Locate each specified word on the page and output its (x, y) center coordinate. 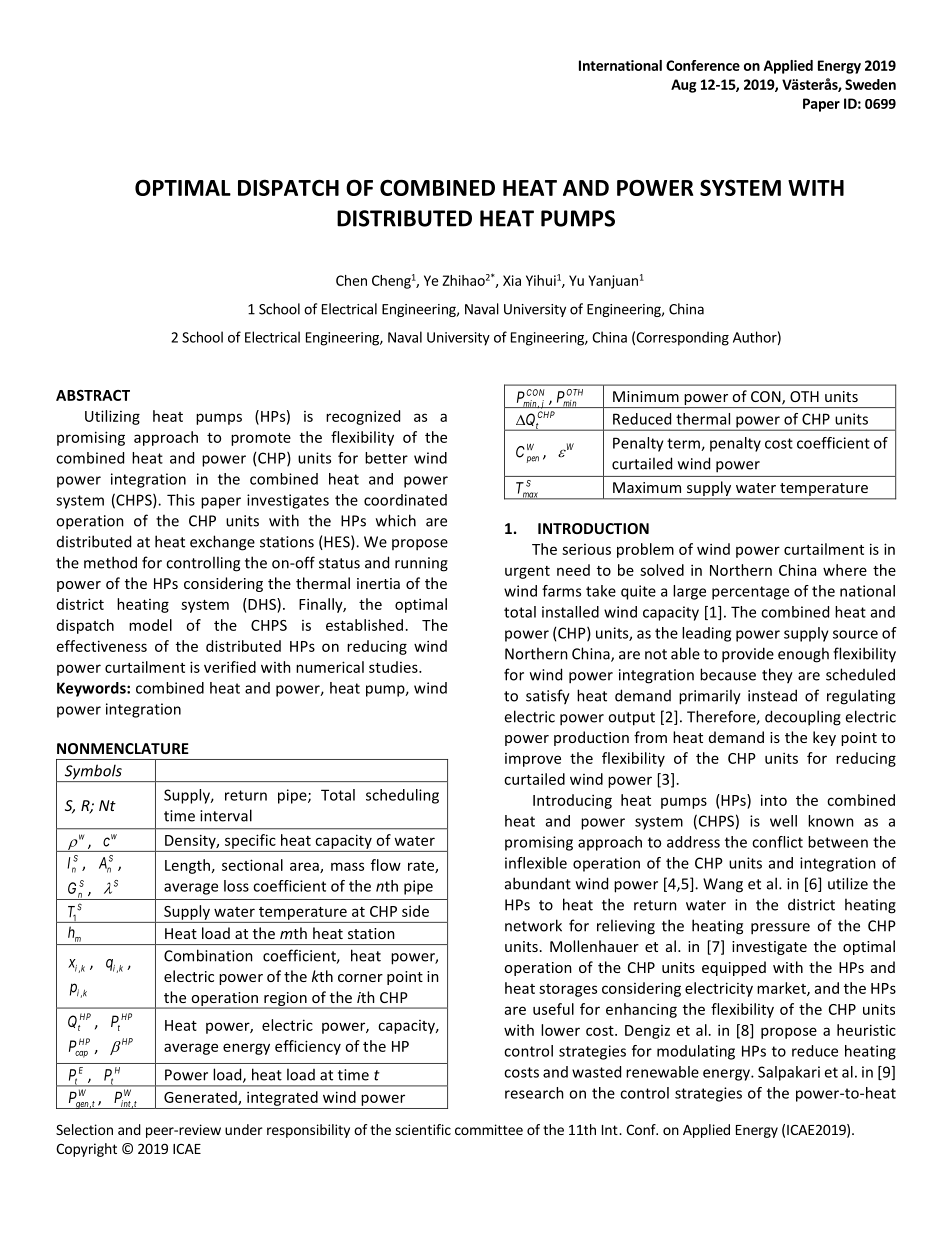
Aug (683, 86)
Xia (512, 280)
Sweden (870, 84)
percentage (750, 593)
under (244, 1129)
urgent (527, 572)
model (150, 625)
